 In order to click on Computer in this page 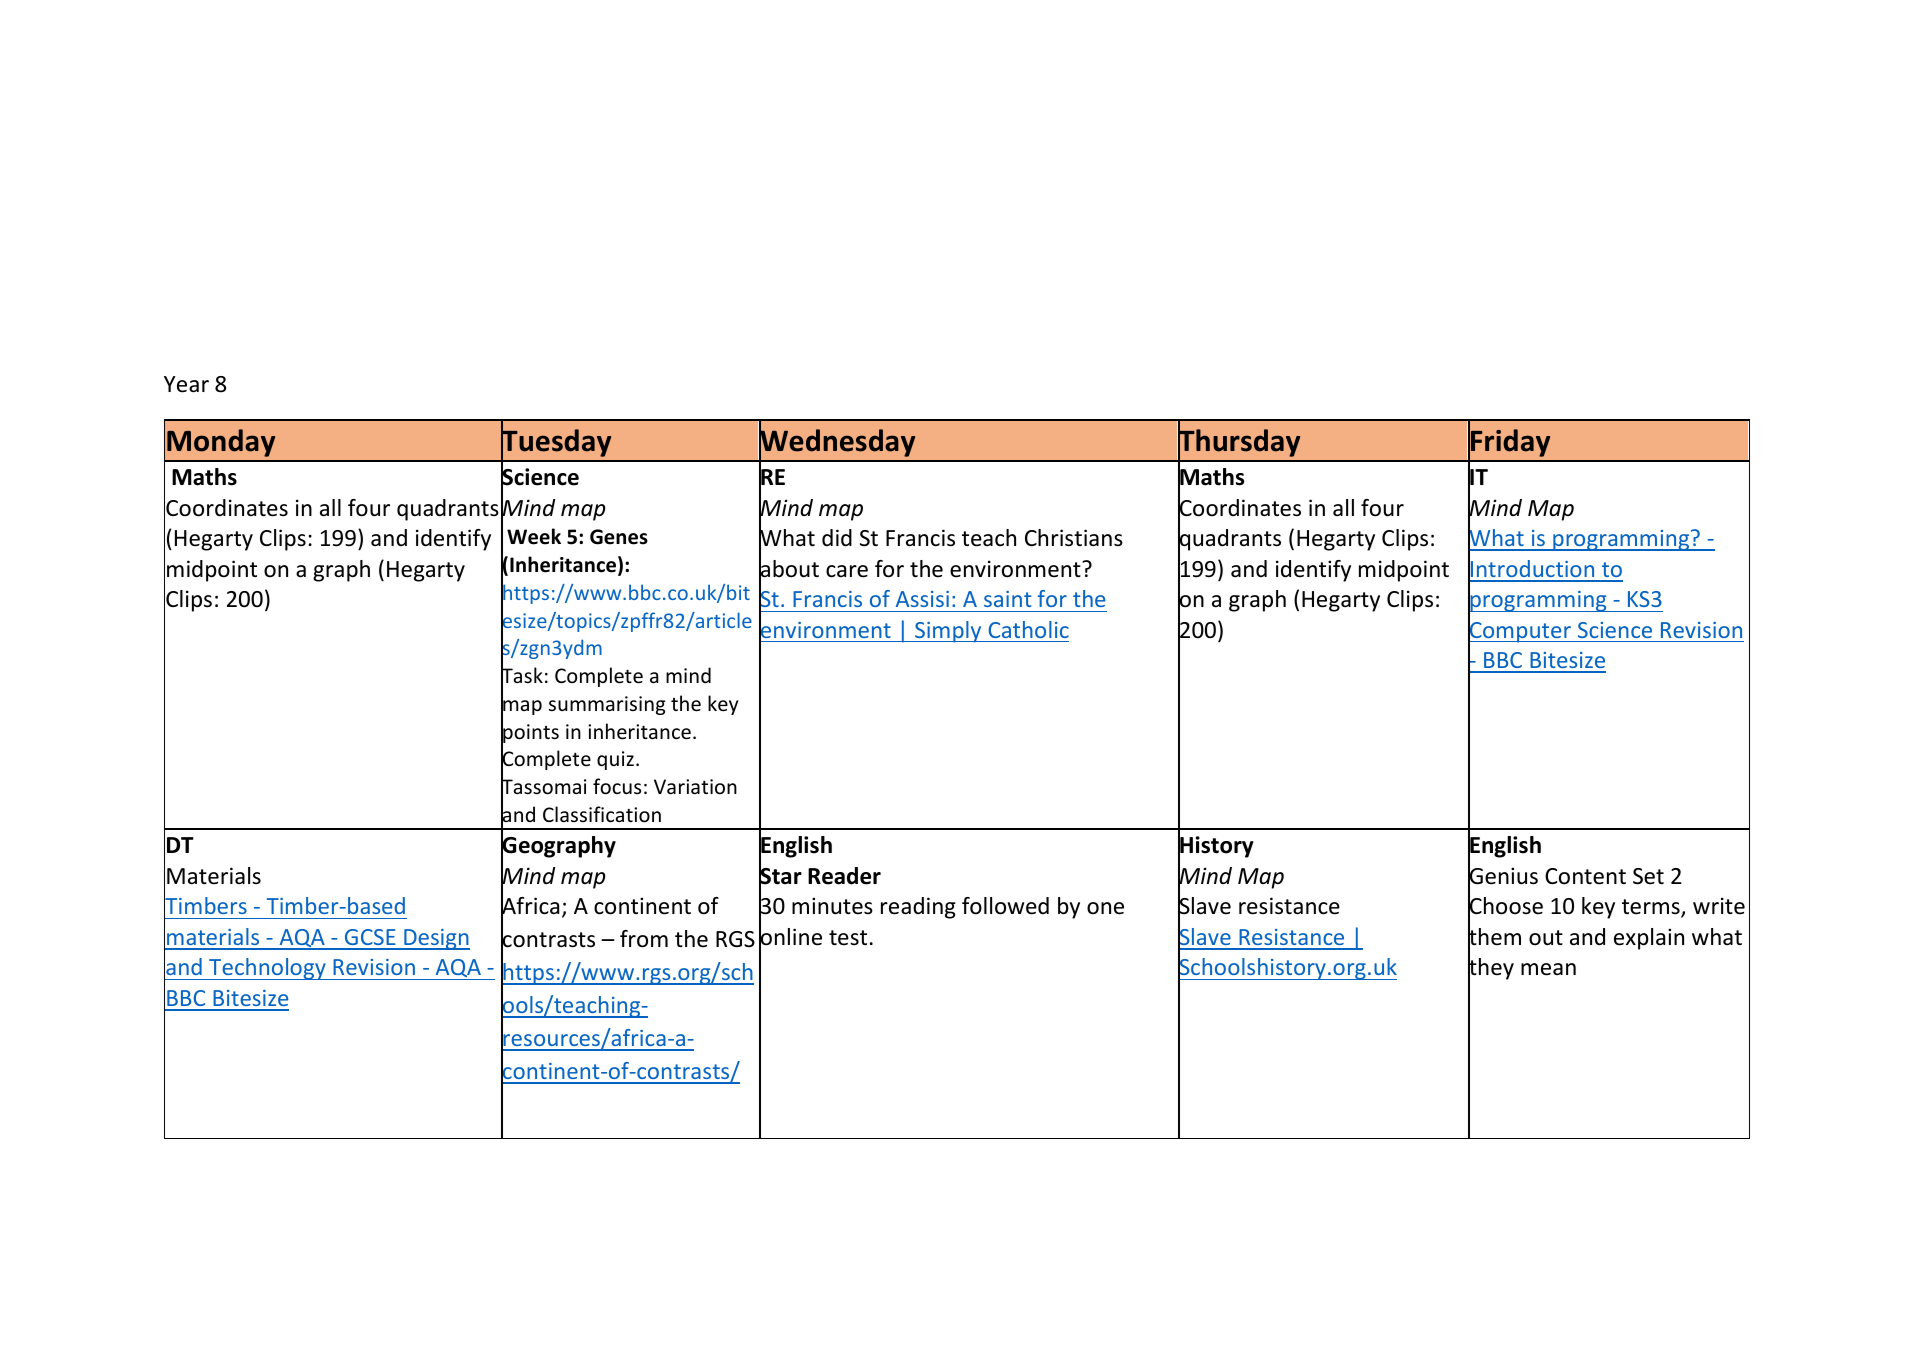, I will do `click(1520, 632)`.
